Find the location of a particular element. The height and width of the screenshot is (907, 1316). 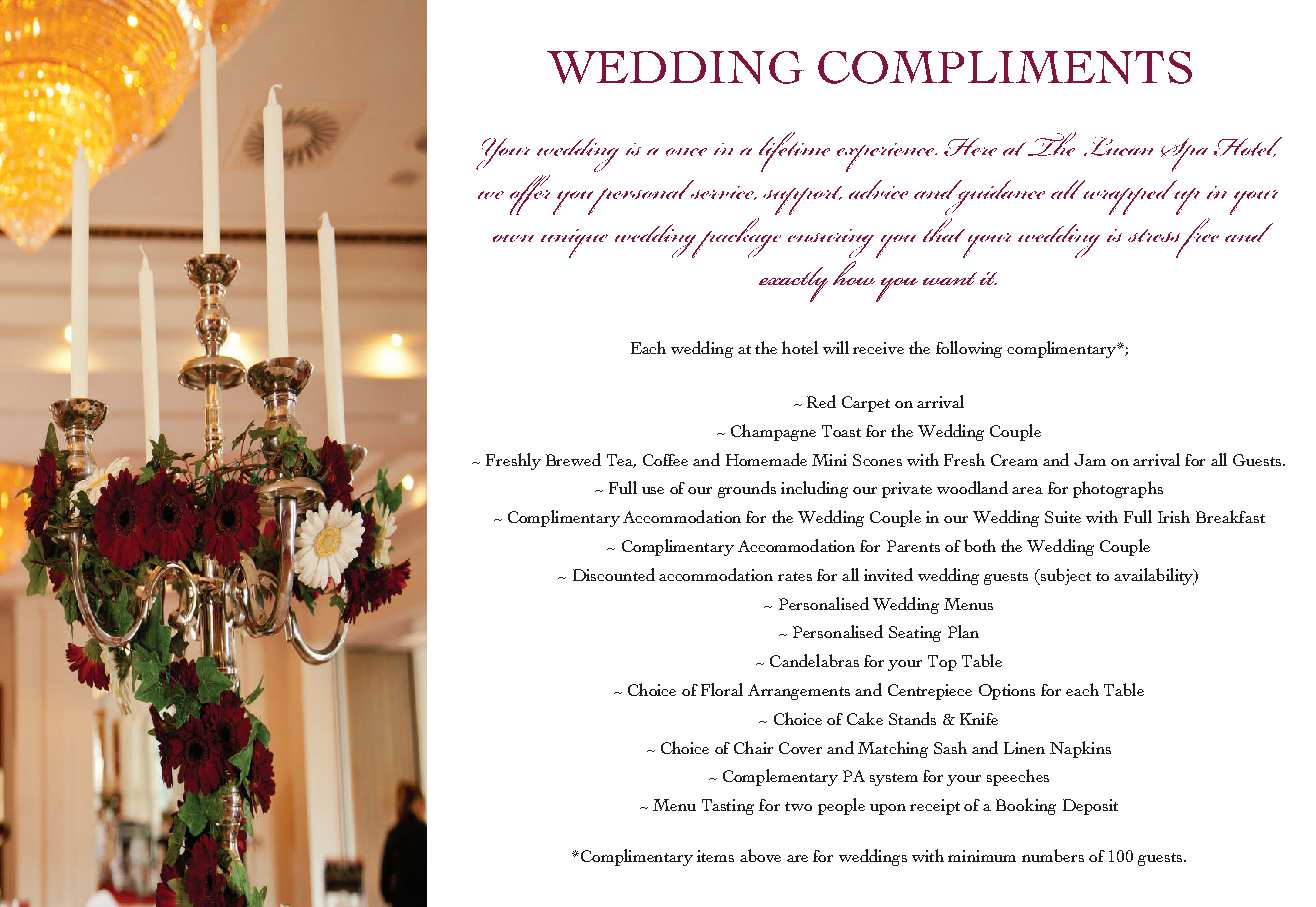

exactly is located at coordinates (793, 284).
